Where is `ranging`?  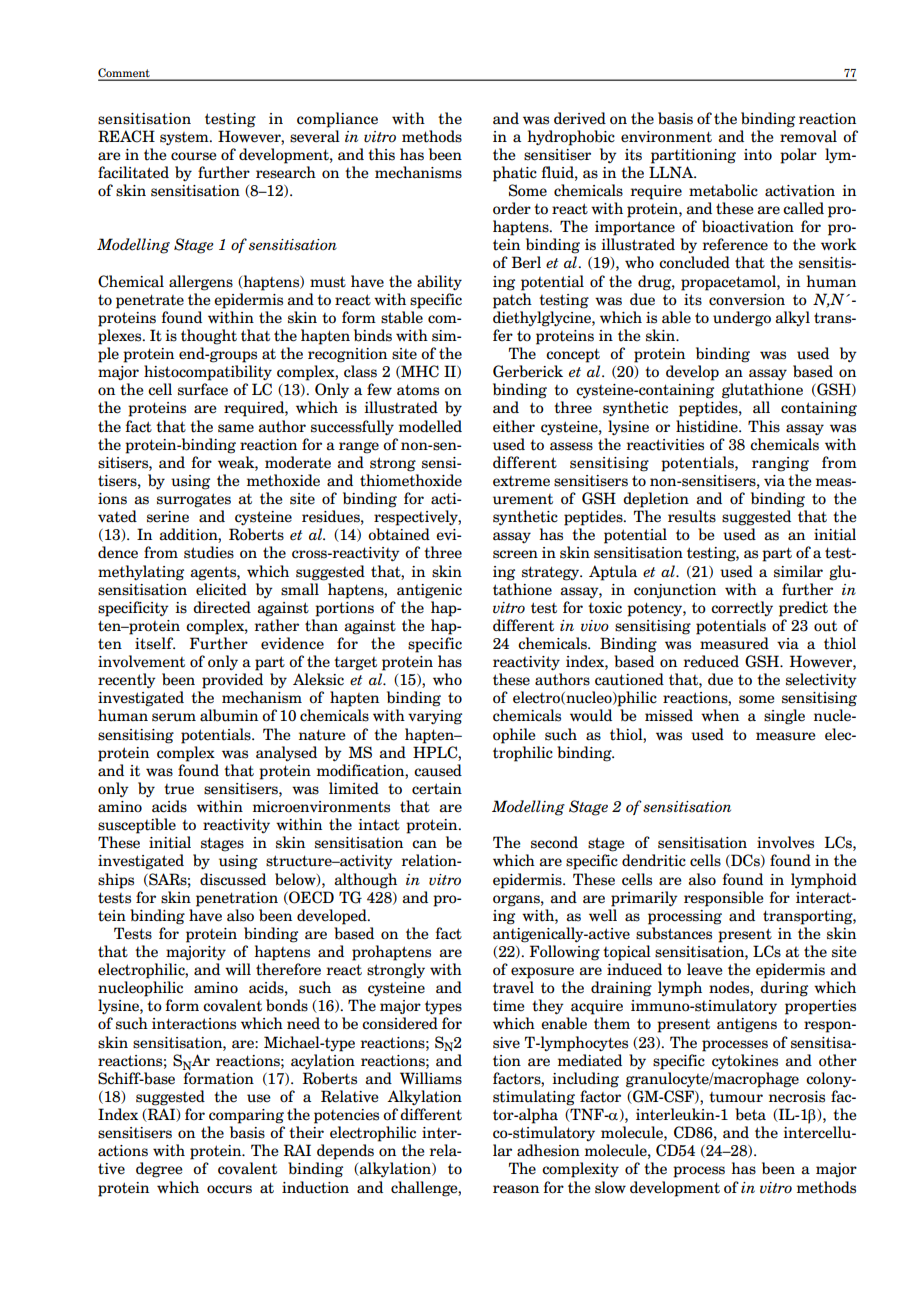
ranging is located at coordinates (780, 464).
